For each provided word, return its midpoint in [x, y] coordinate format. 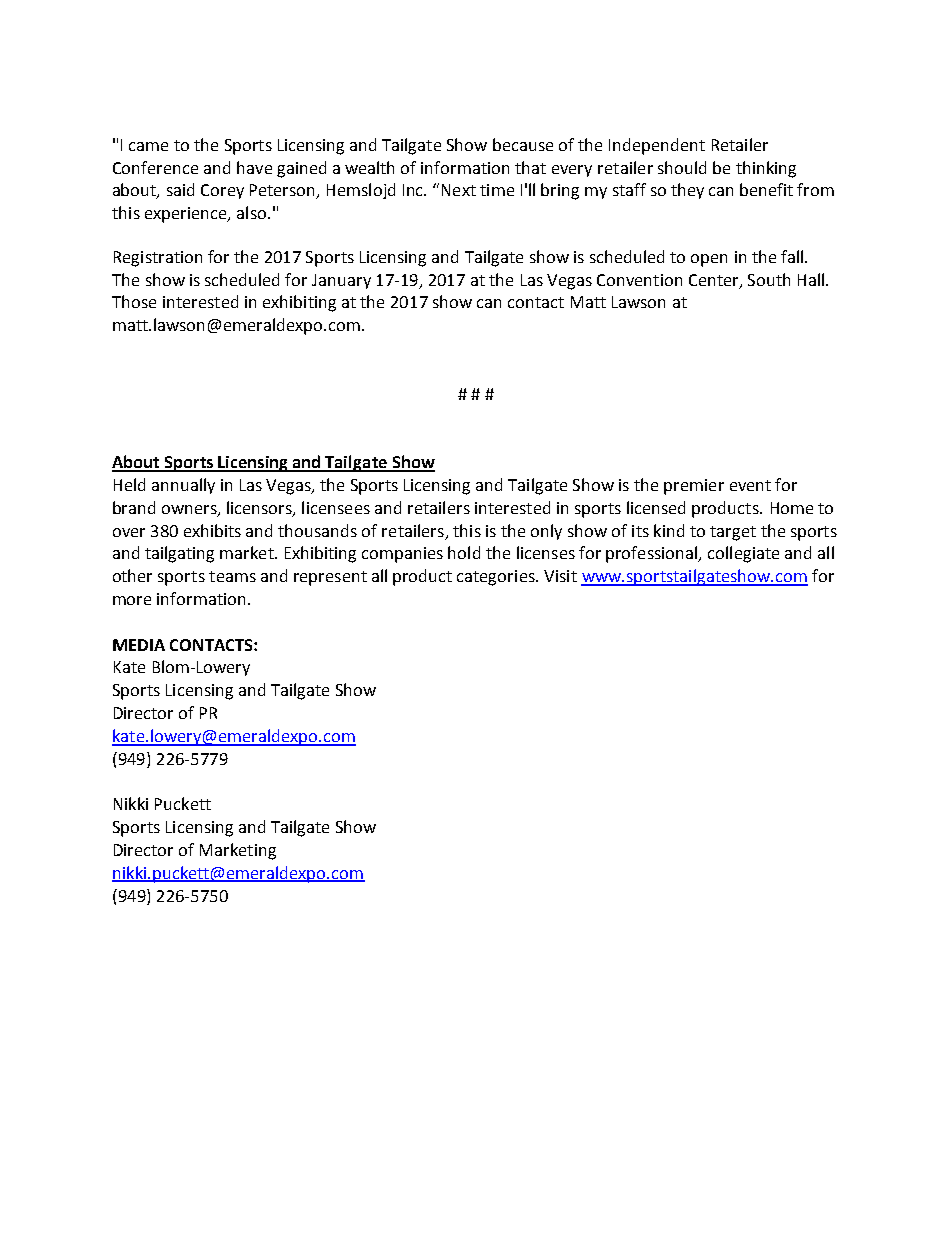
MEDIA [139, 645]
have [254, 167]
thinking [766, 169]
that [530, 167]
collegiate [743, 554]
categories [497, 578]
